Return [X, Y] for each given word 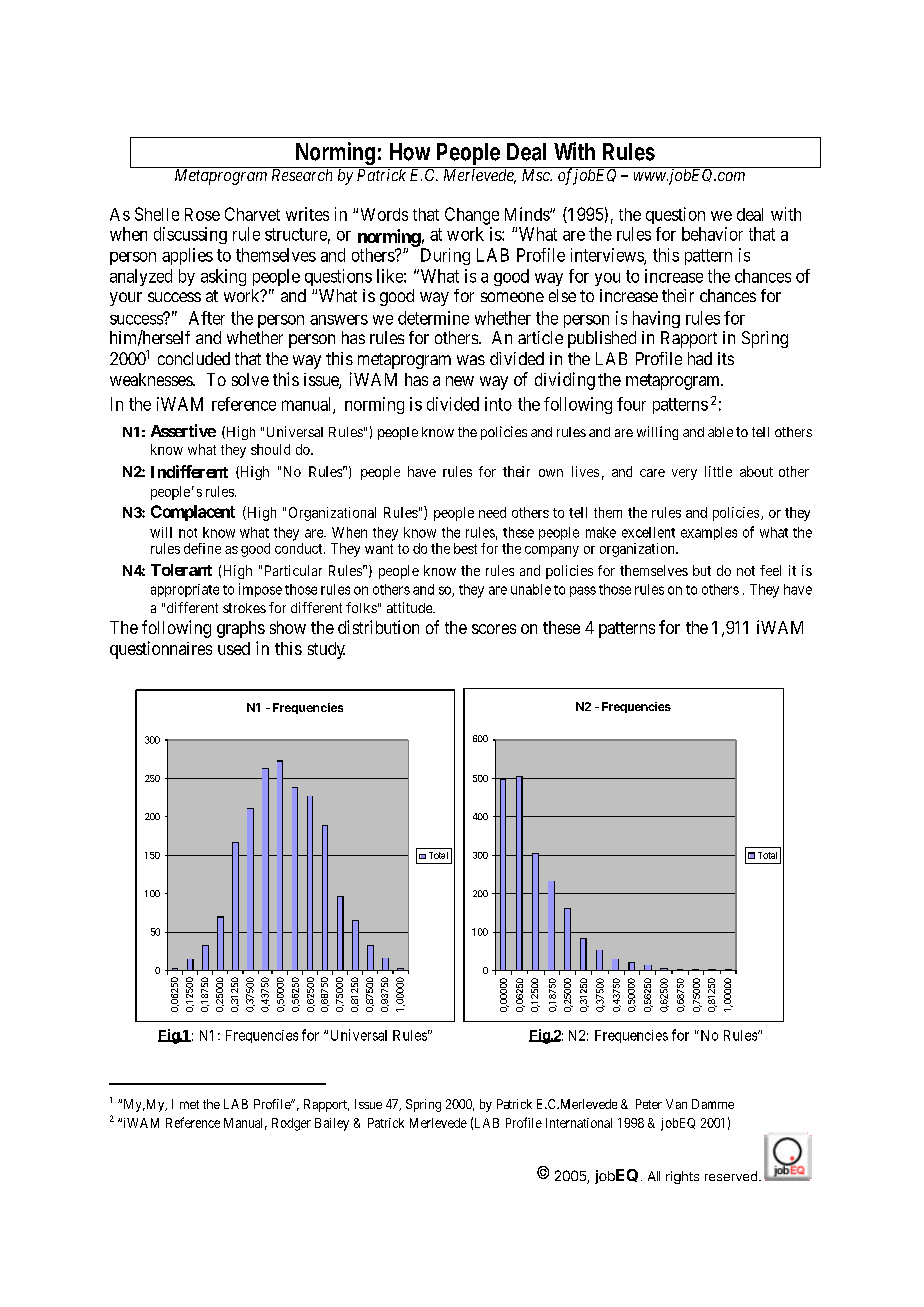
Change [472, 216]
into [498, 404]
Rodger [291, 1124]
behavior [712, 234]
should [270, 449]
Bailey [332, 1124]
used [234, 648]
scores [494, 629]
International [579, 1123]
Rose [202, 214]
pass [583, 591]
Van [676, 1104]
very [684, 474]
